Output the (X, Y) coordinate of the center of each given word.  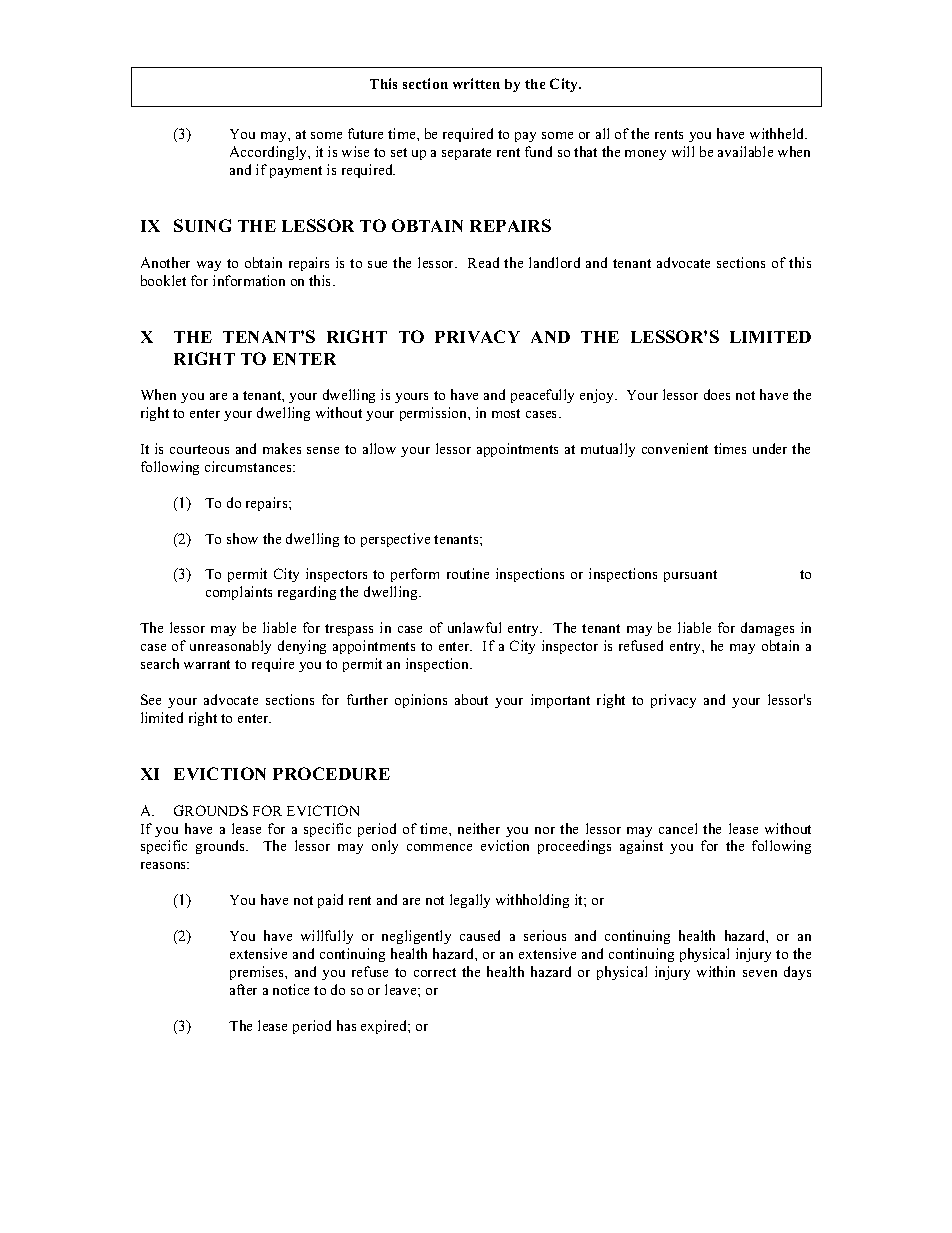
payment (296, 172)
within (716, 971)
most (506, 413)
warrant (207, 664)
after (243, 989)
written (476, 83)
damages (767, 629)
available (745, 151)
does (717, 394)
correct (435, 972)
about (471, 699)
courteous (199, 449)
